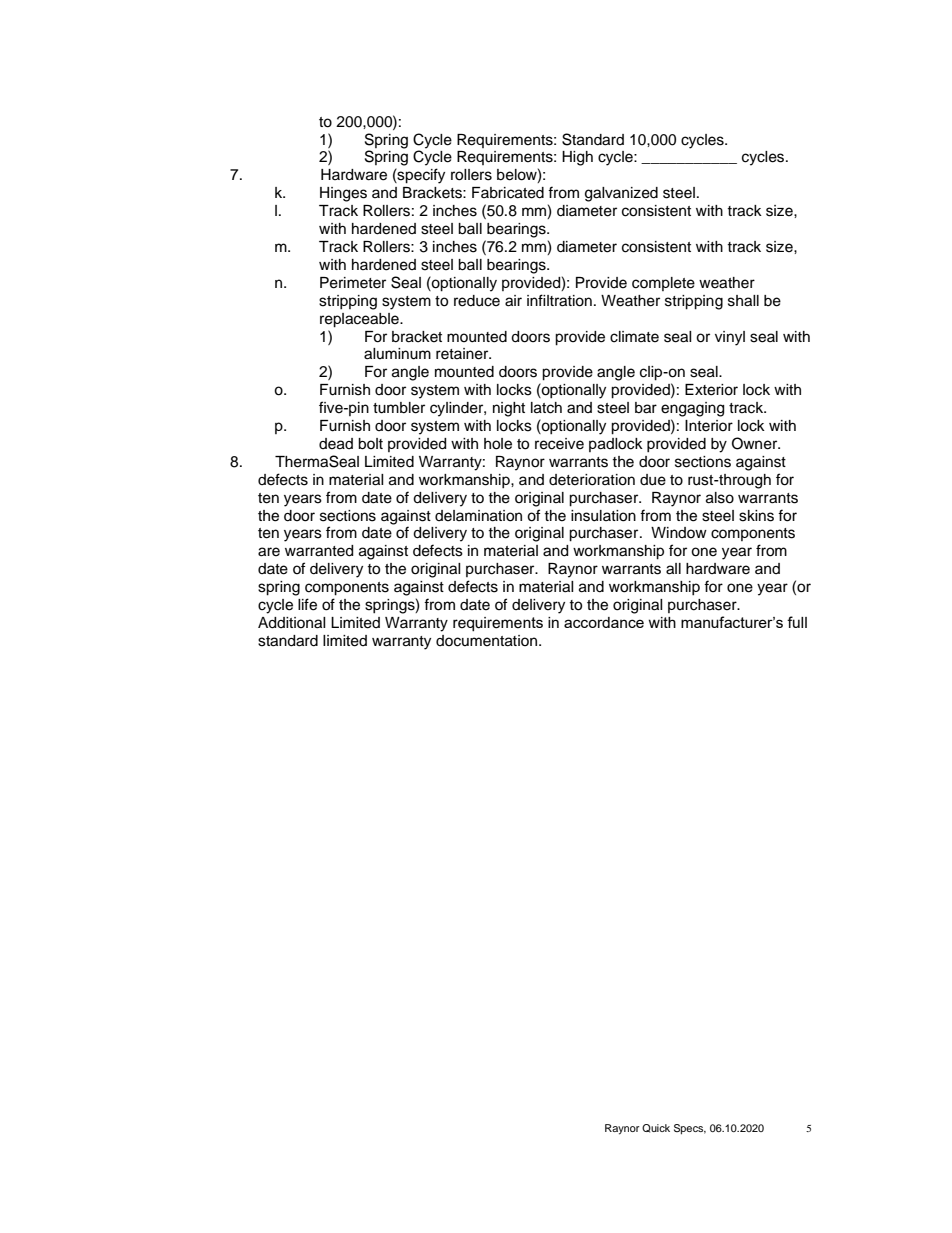 Image resolution: width=952 pixels, height=1233 pixels. Describe the element at coordinates (656, 1128) in the screenshot. I see `Quick` at that location.
